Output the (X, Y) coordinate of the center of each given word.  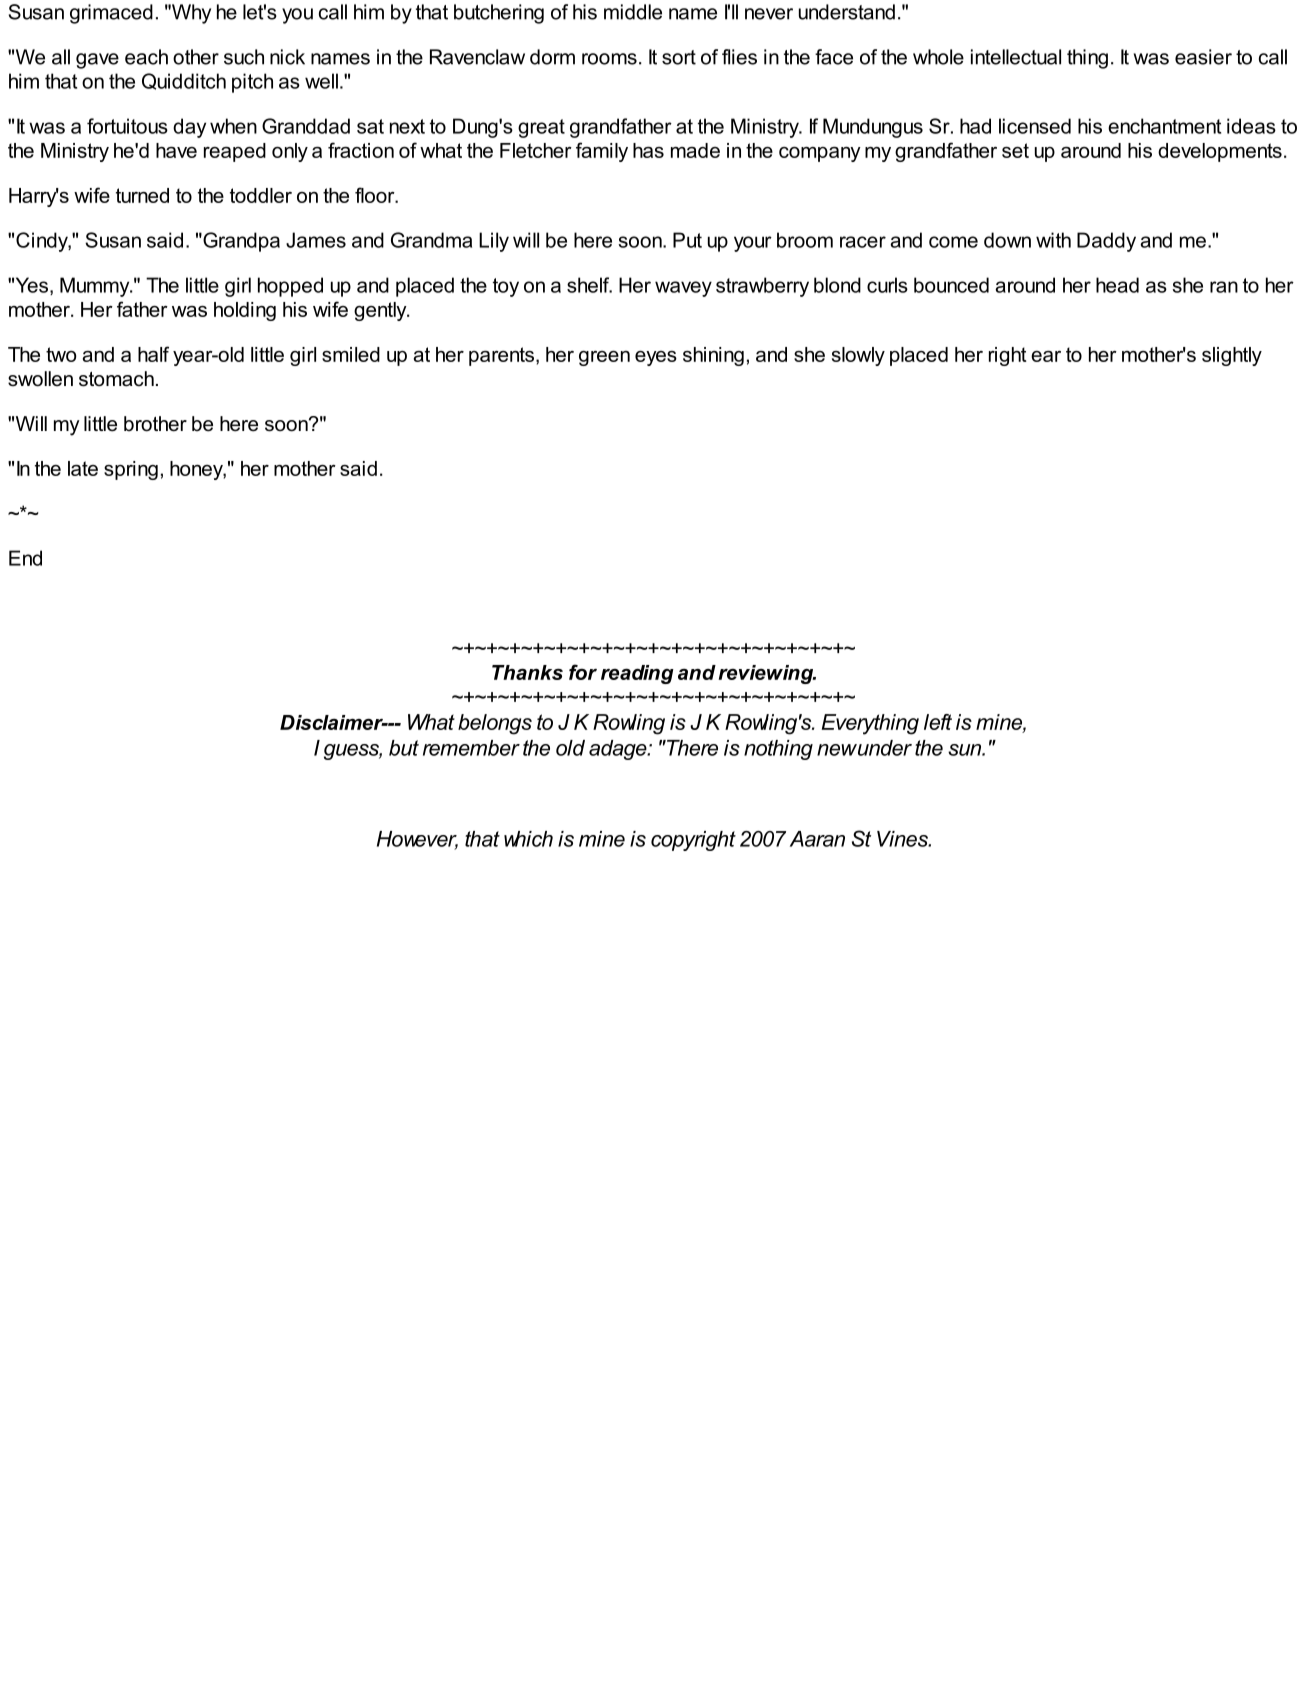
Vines (903, 839)
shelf (589, 285)
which (528, 839)
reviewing (767, 674)
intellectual (1016, 57)
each (146, 57)
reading (637, 674)
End (25, 558)
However (417, 840)
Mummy (96, 287)
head (1117, 285)
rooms (609, 59)
